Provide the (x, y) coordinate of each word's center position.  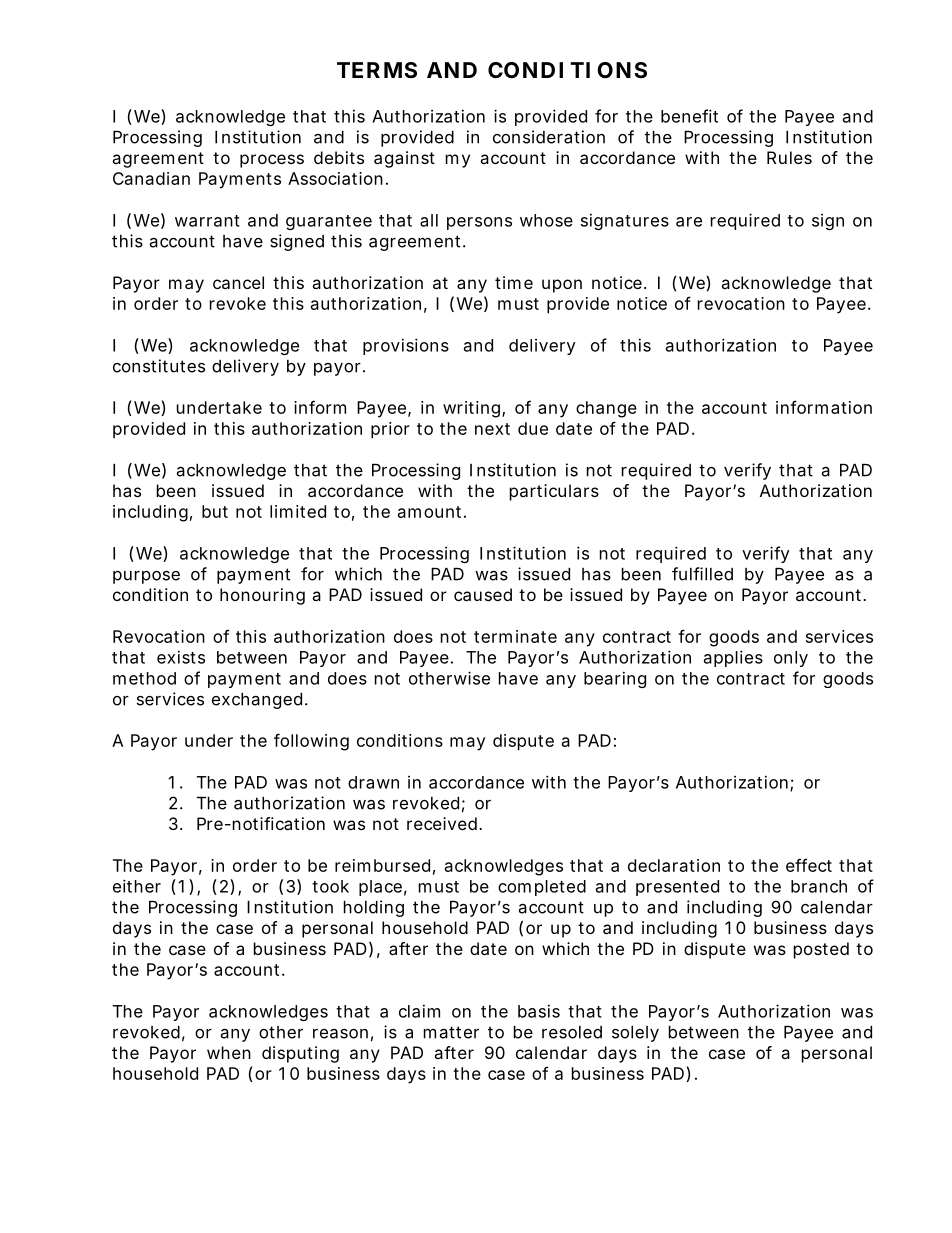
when (229, 1052)
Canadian (151, 178)
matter (451, 1032)
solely (635, 1034)
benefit (689, 116)
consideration (549, 137)
